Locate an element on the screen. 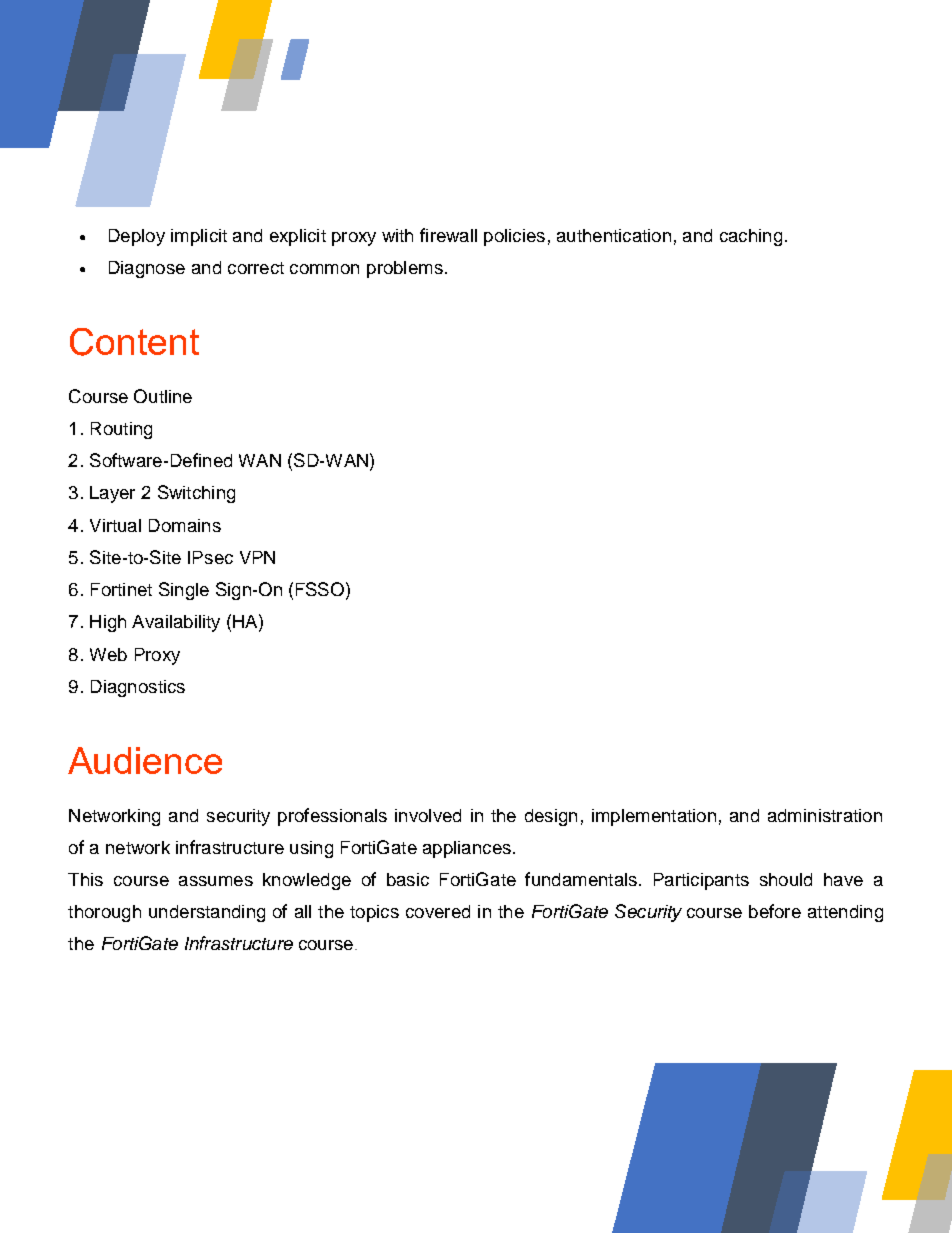  assumes is located at coordinates (216, 881).
